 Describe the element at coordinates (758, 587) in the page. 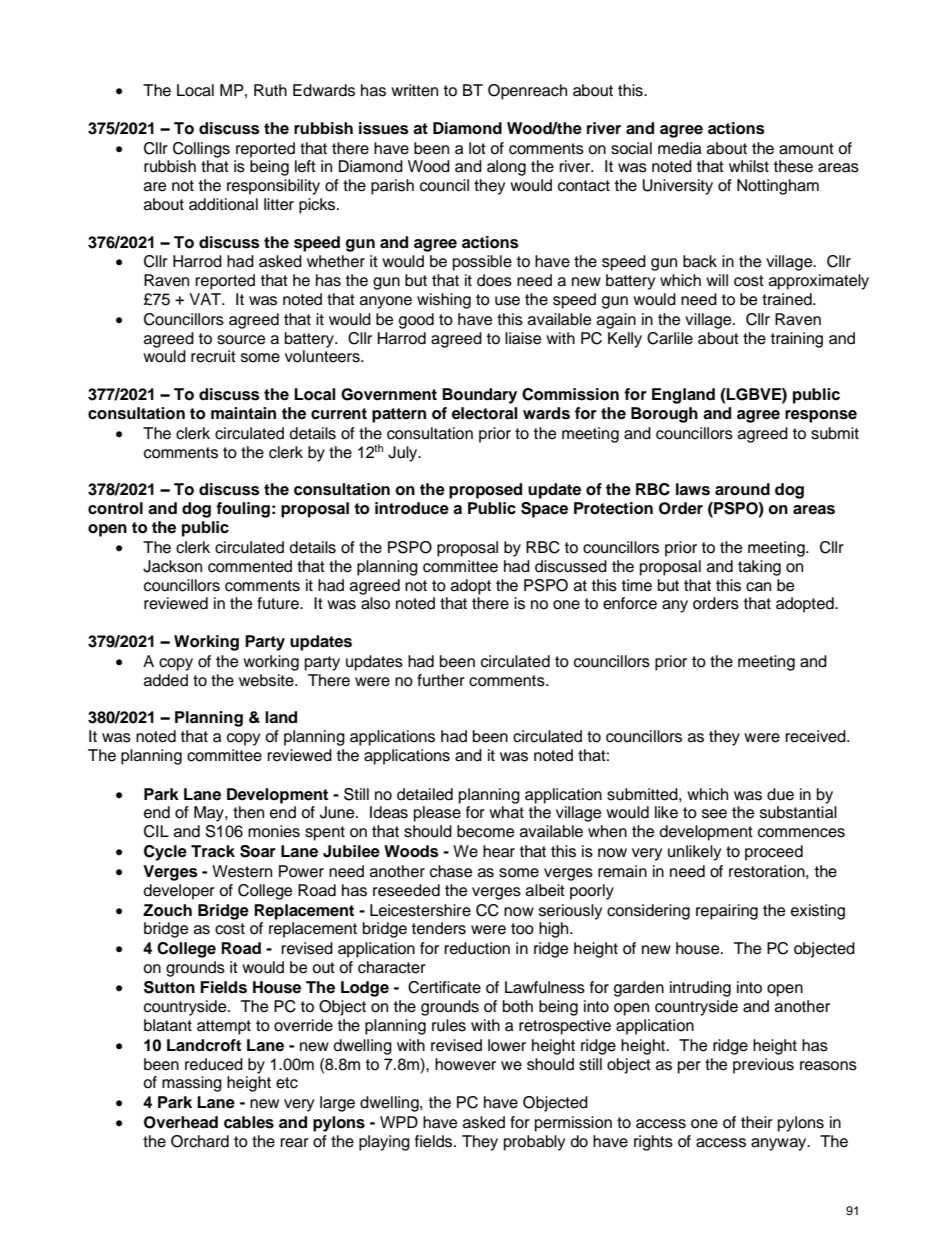

I see `can` at that location.
